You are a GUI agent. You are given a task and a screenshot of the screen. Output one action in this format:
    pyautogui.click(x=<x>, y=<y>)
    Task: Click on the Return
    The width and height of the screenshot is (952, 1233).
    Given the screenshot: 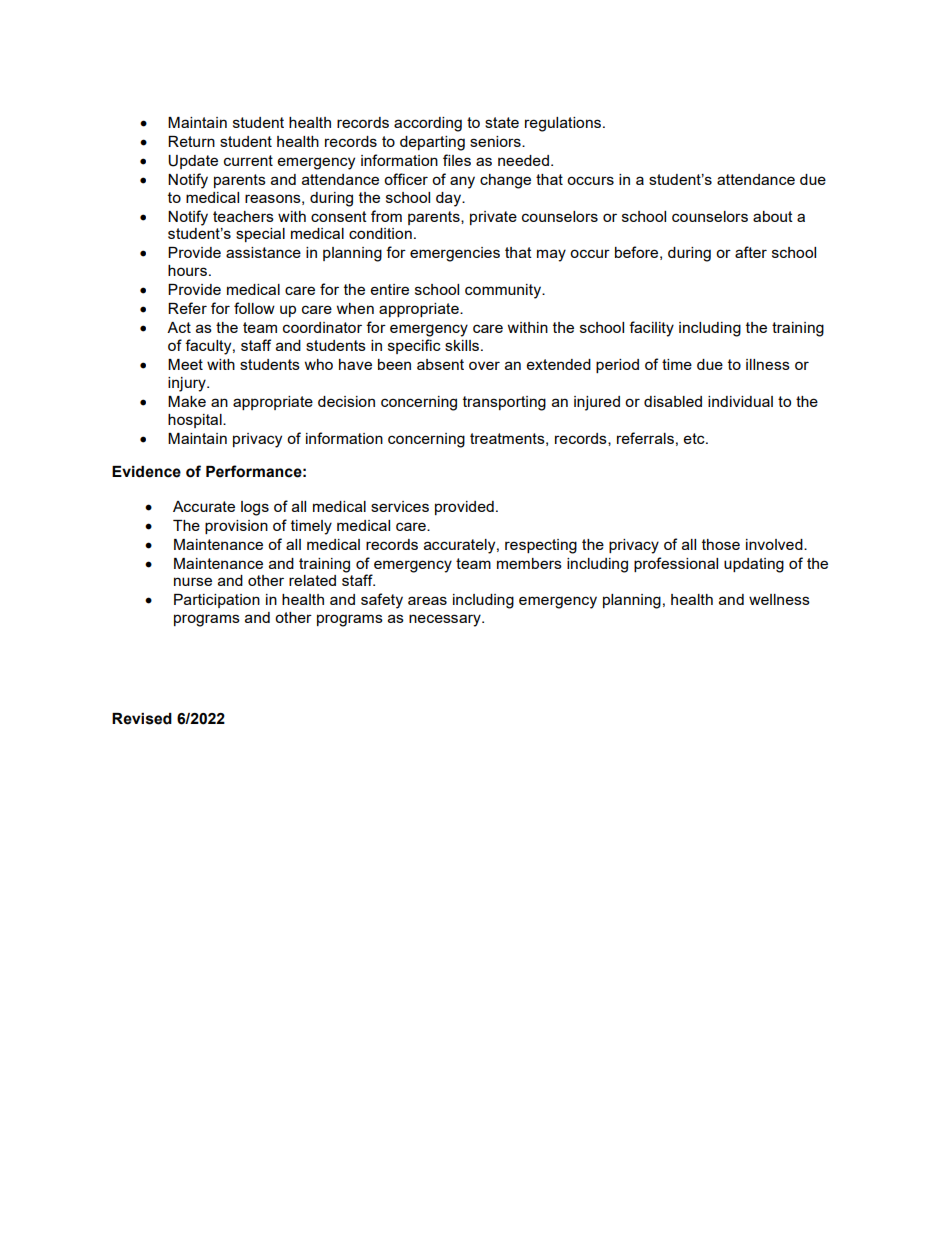 What is the action you would take?
    pyautogui.click(x=191, y=141)
